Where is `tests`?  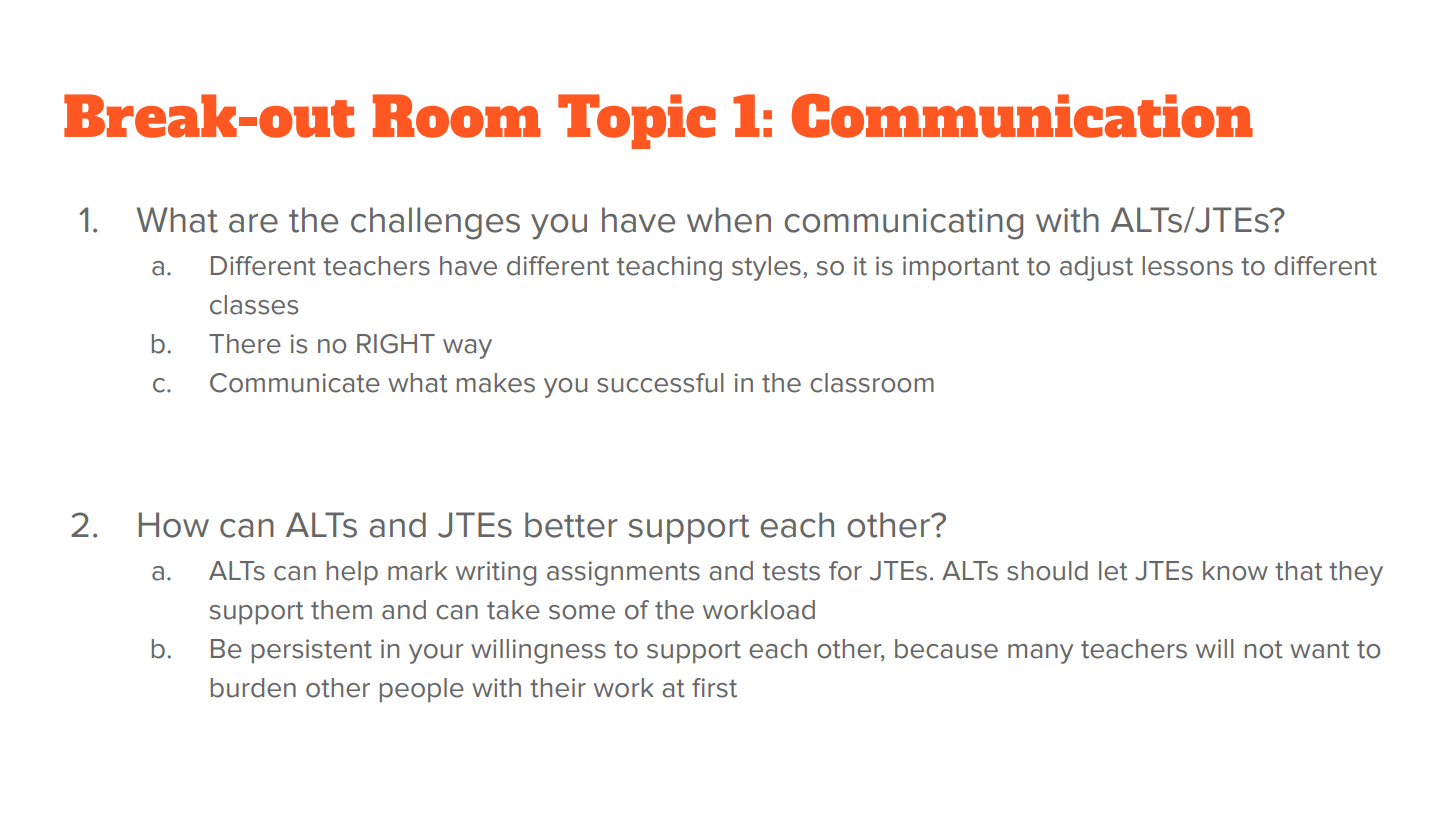
tests is located at coordinates (791, 572).
